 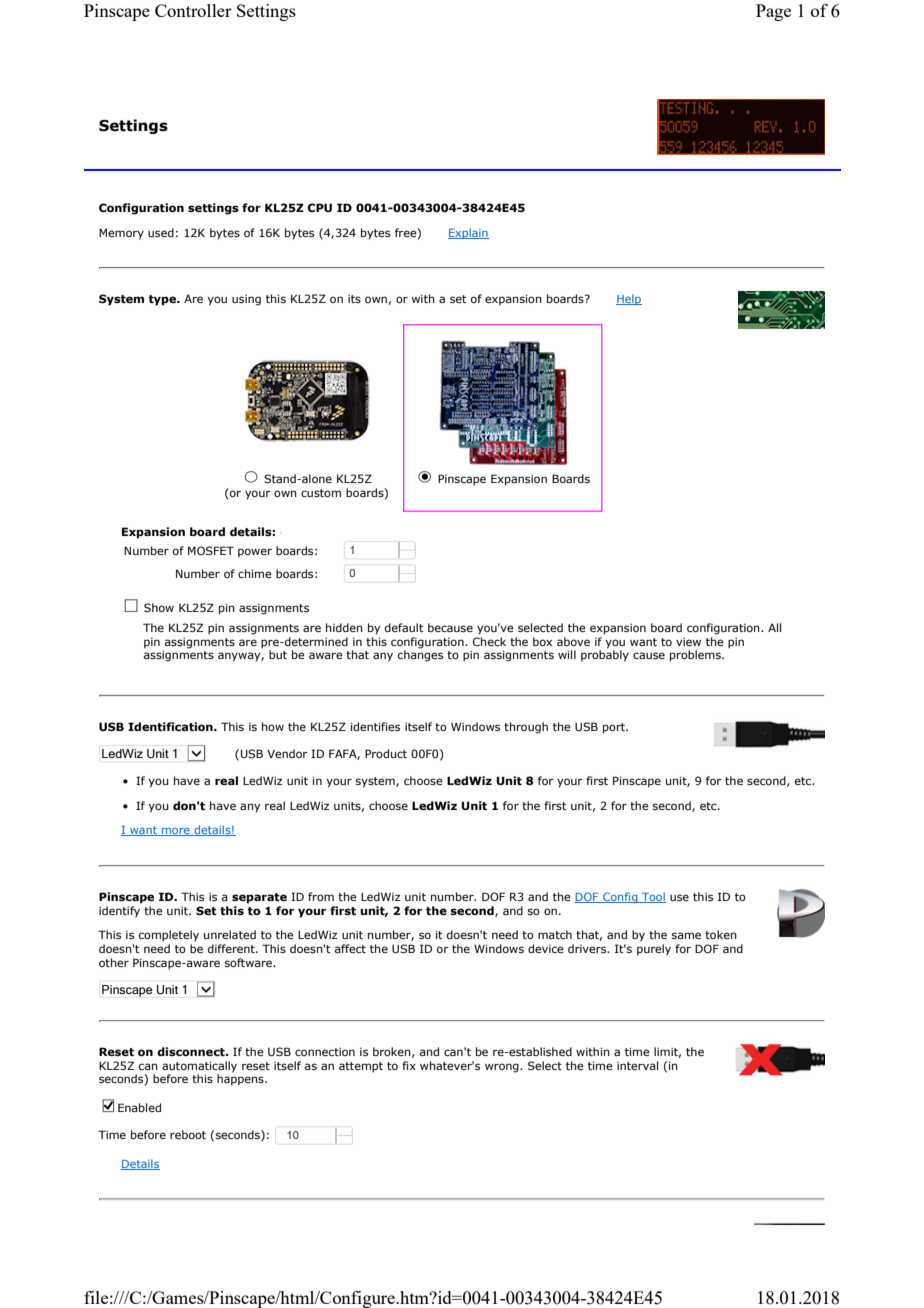 I want to click on reboot, so click(x=188, y=1134).
